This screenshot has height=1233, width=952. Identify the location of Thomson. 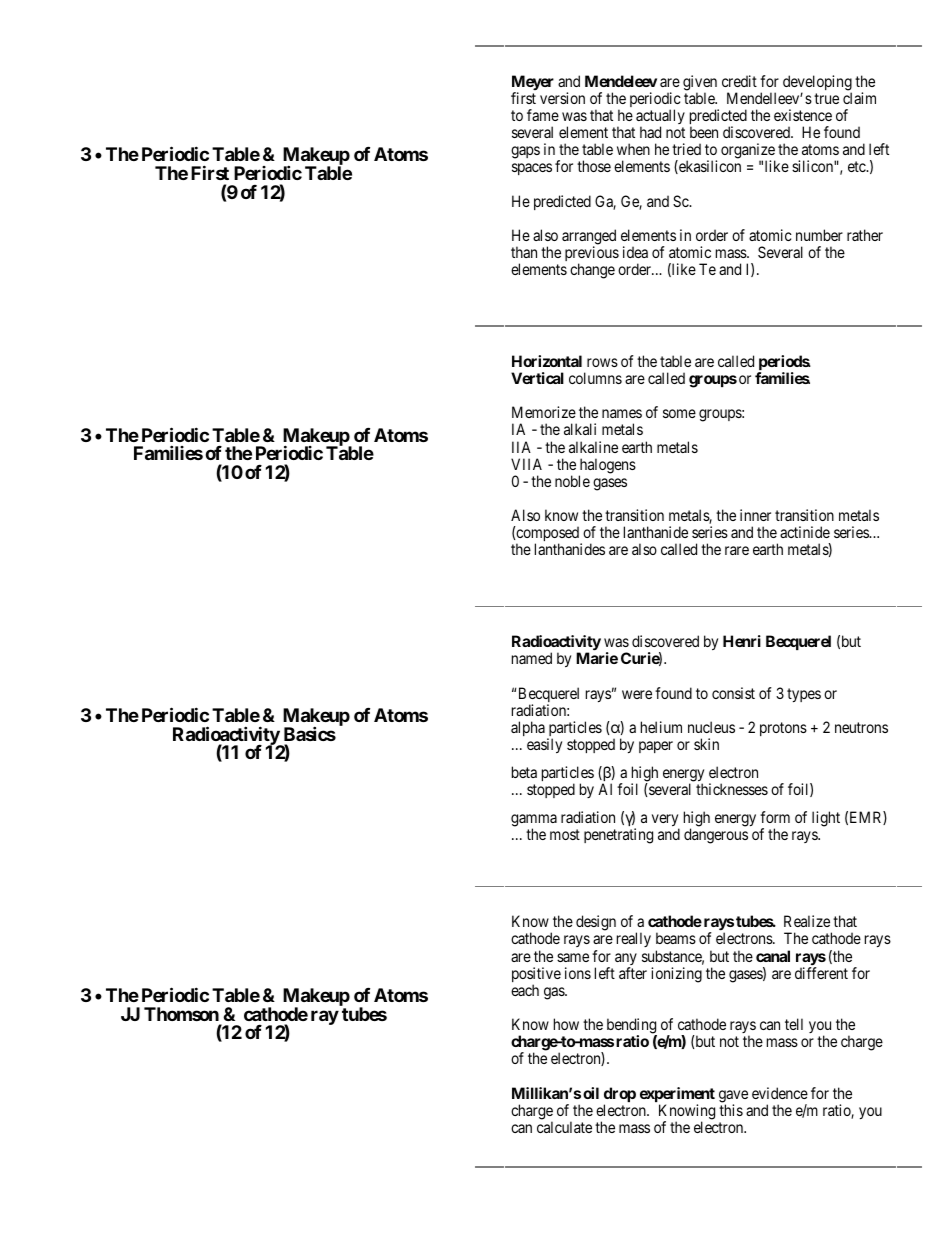
(181, 1014).
